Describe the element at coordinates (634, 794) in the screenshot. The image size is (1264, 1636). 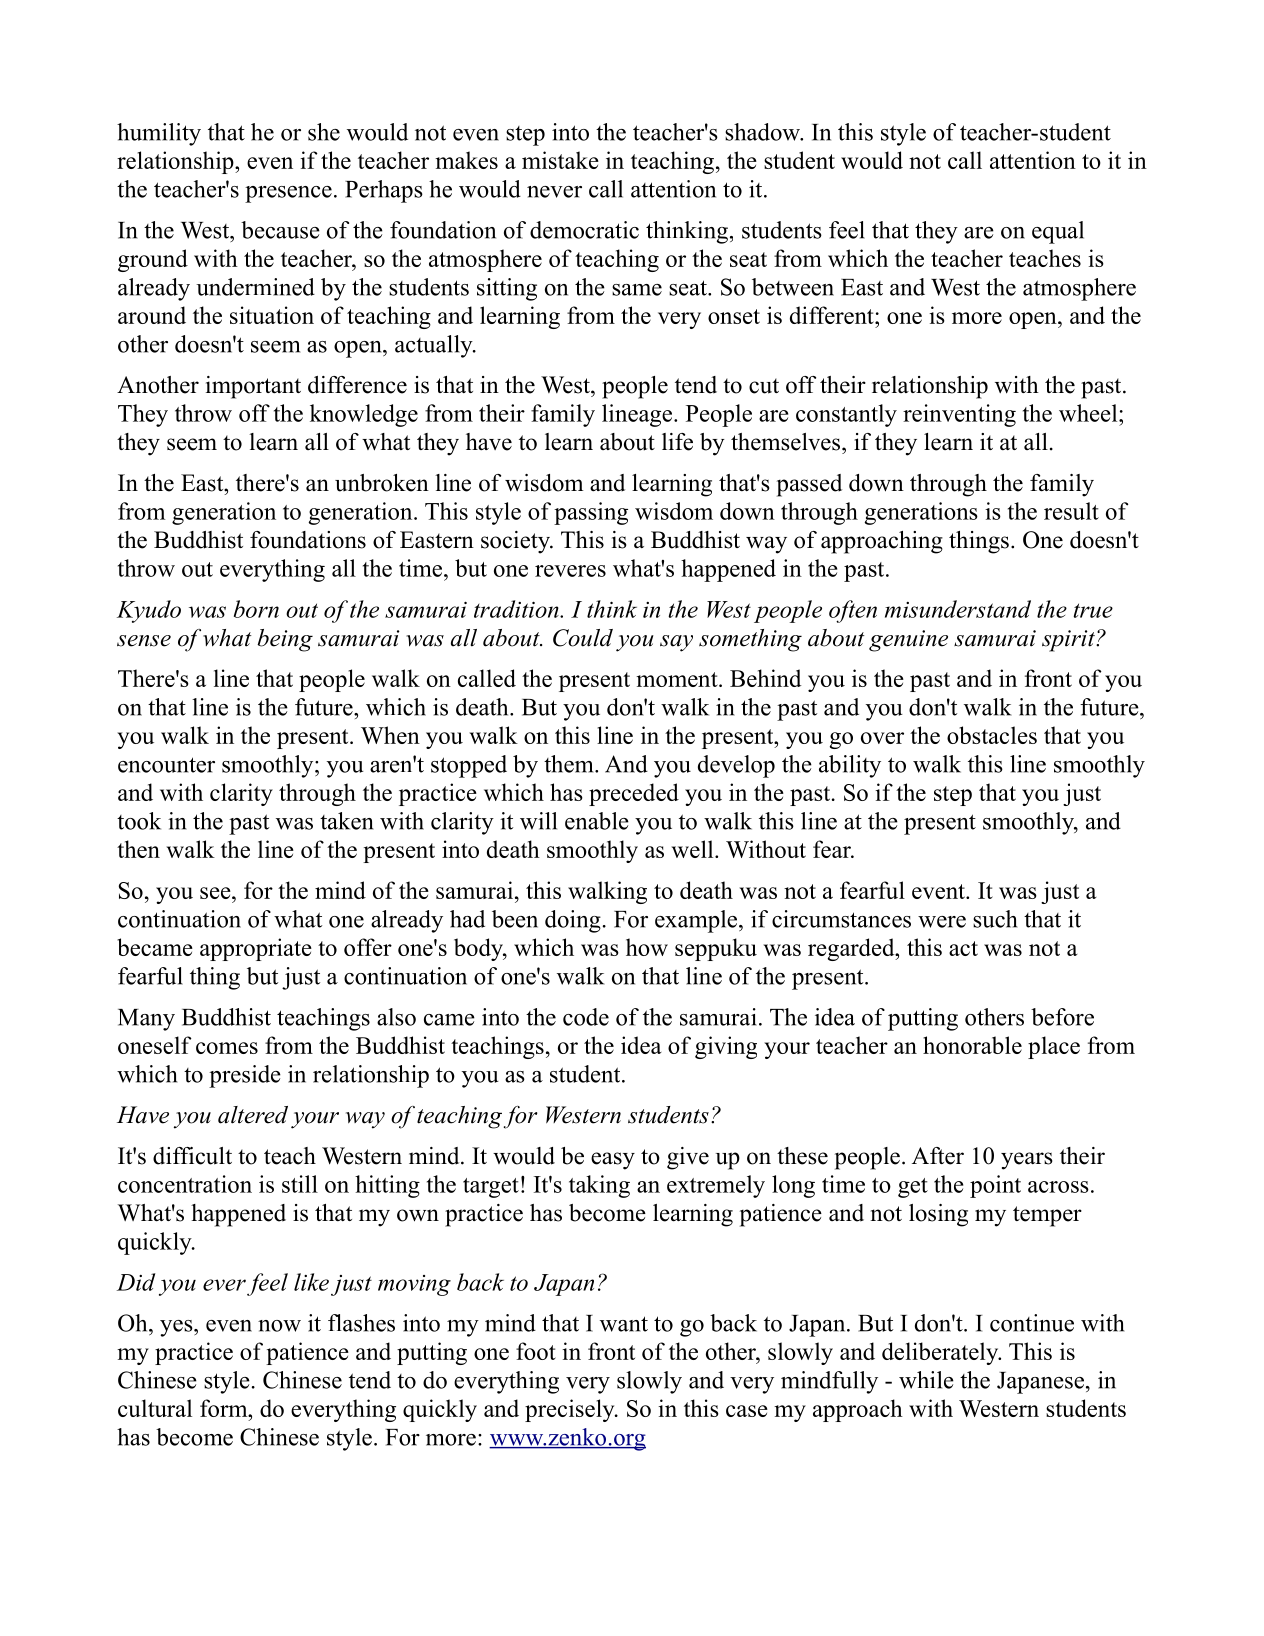
I see `preceded` at that location.
